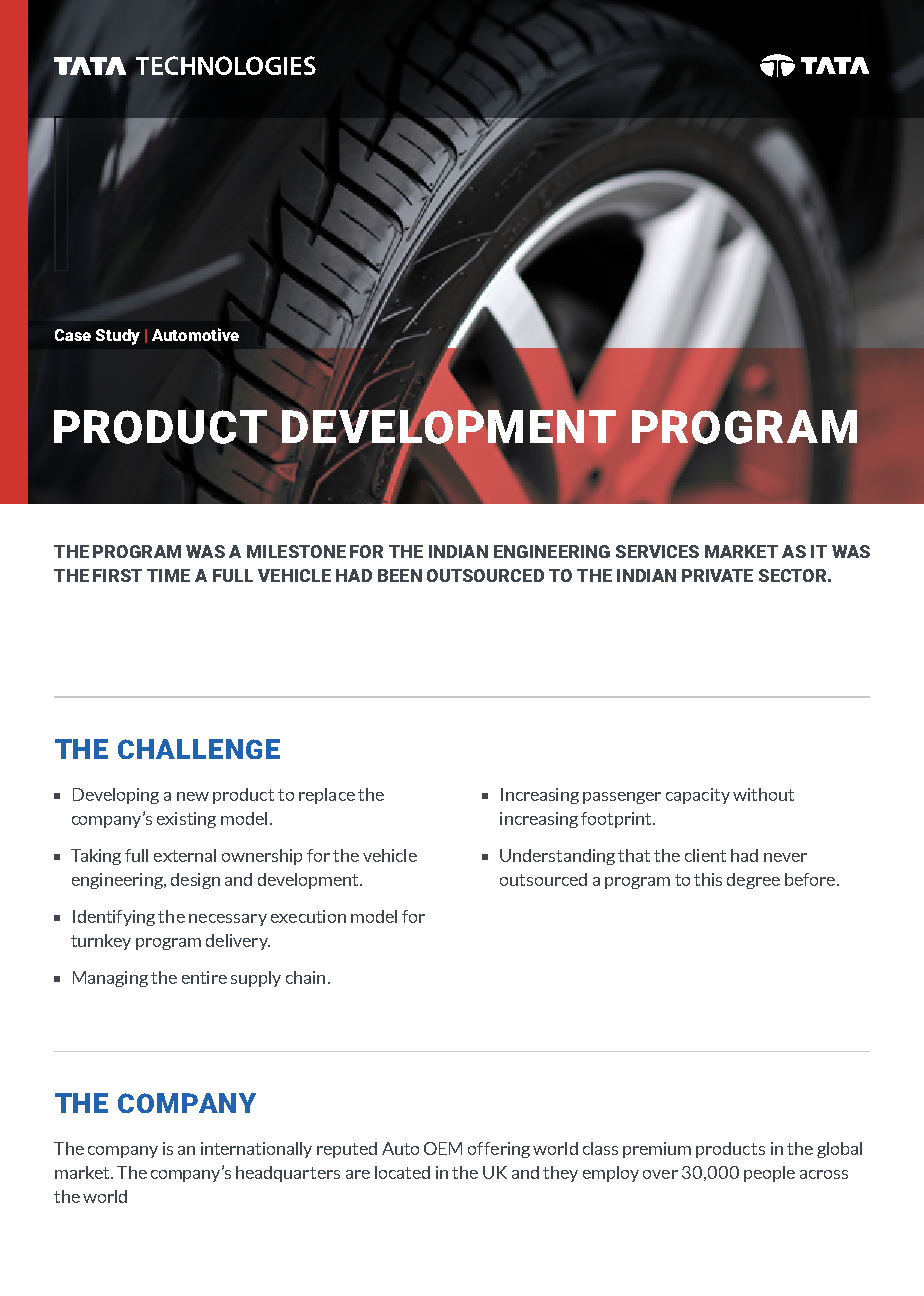 This screenshot has height=1296, width=924. What do you see at coordinates (443, 1148) in the screenshot?
I see `OEM` at bounding box center [443, 1148].
